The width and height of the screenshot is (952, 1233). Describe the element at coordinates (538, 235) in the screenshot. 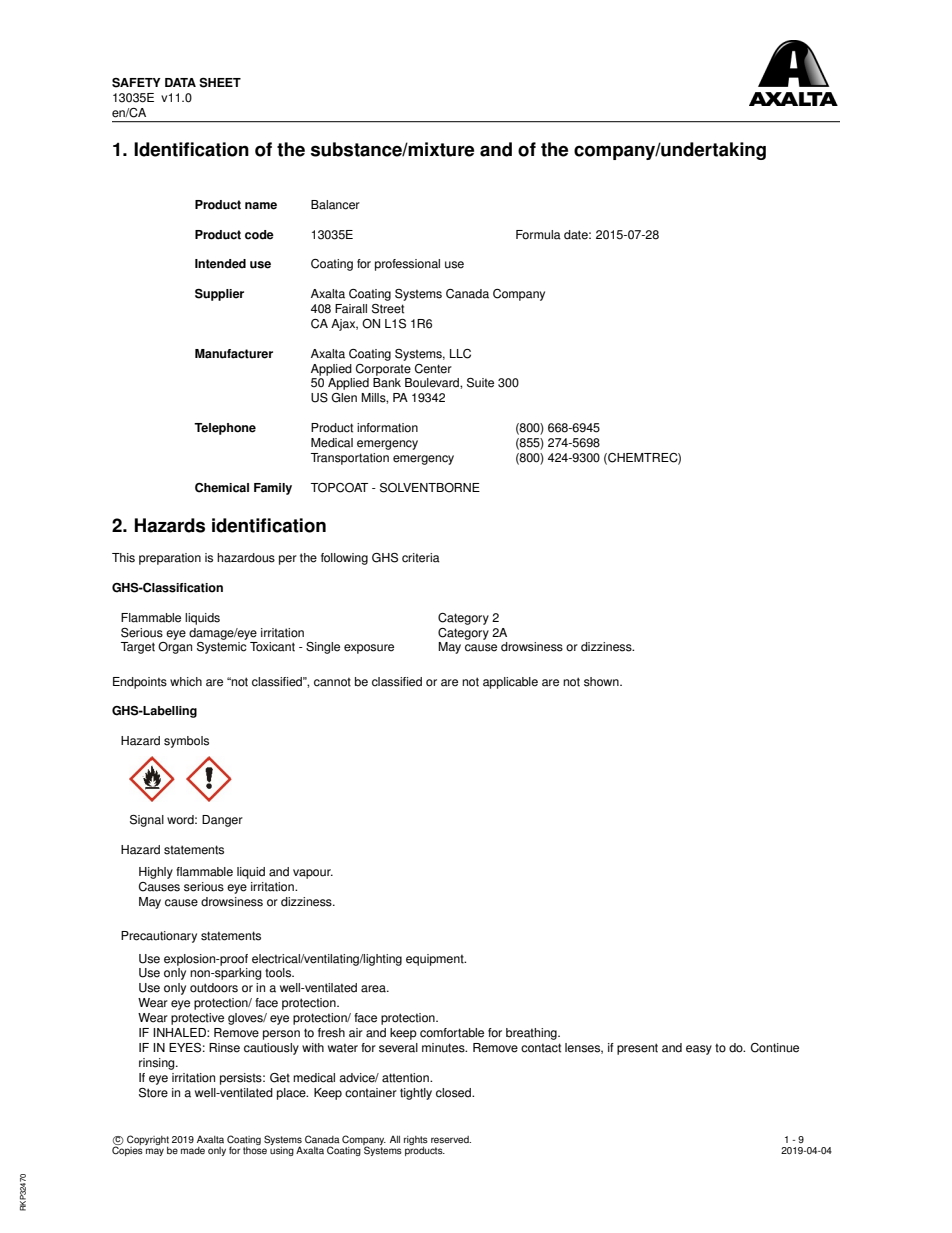

I see `Formula` at that location.
